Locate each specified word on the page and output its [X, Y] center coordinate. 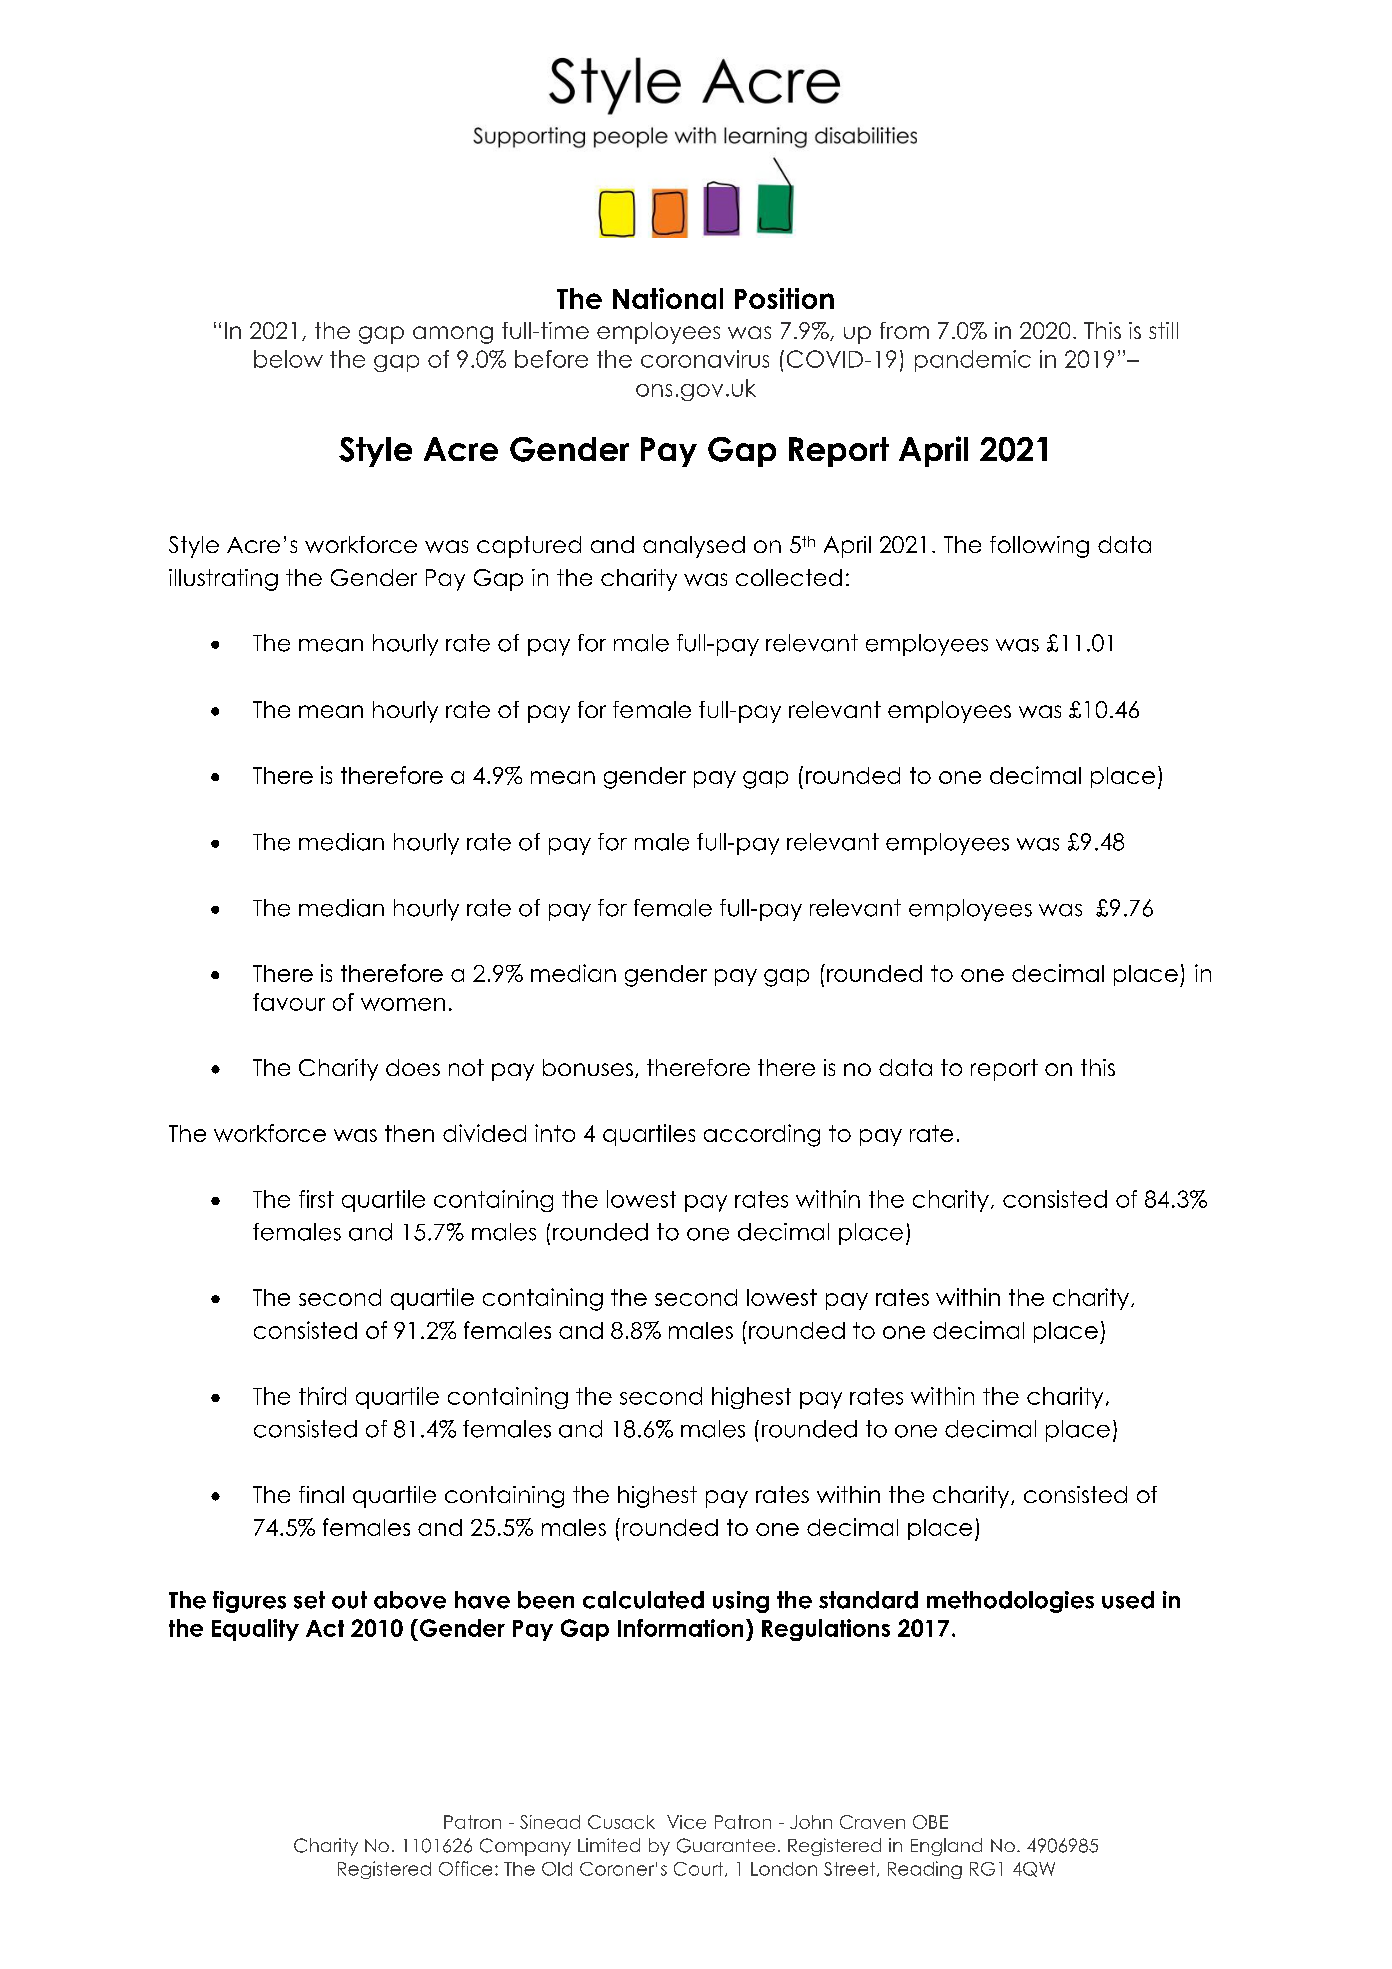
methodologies [1010, 1602]
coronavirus [705, 359]
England [946, 1847]
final [321, 1494]
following [1039, 547]
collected [789, 577]
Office [465, 1868]
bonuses [588, 1067]
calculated [643, 1600]
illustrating [223, 580]
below [288, 359]
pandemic [973, 361]
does [413, 1067]
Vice [686, 1822]
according [762, 1135]
